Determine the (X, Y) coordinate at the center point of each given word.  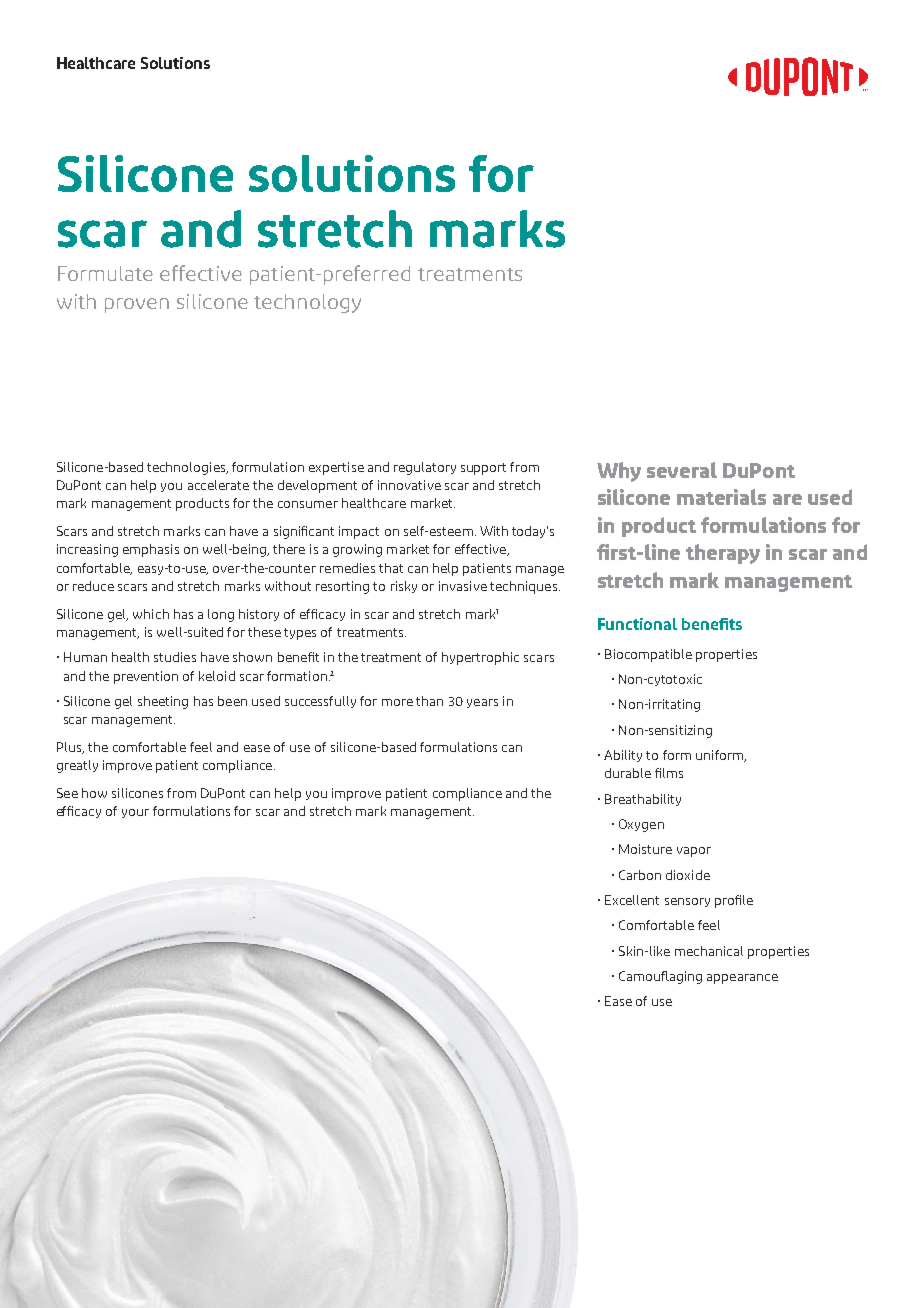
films (669, 773)
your (135, 813)
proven (137, 305)
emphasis (151, 550)
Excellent (632, 900)
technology (307, 303)
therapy (723, 554)
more (397, 702)
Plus (70, 748)
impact (359, 532)
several (682, 470)
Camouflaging (660, 977)
